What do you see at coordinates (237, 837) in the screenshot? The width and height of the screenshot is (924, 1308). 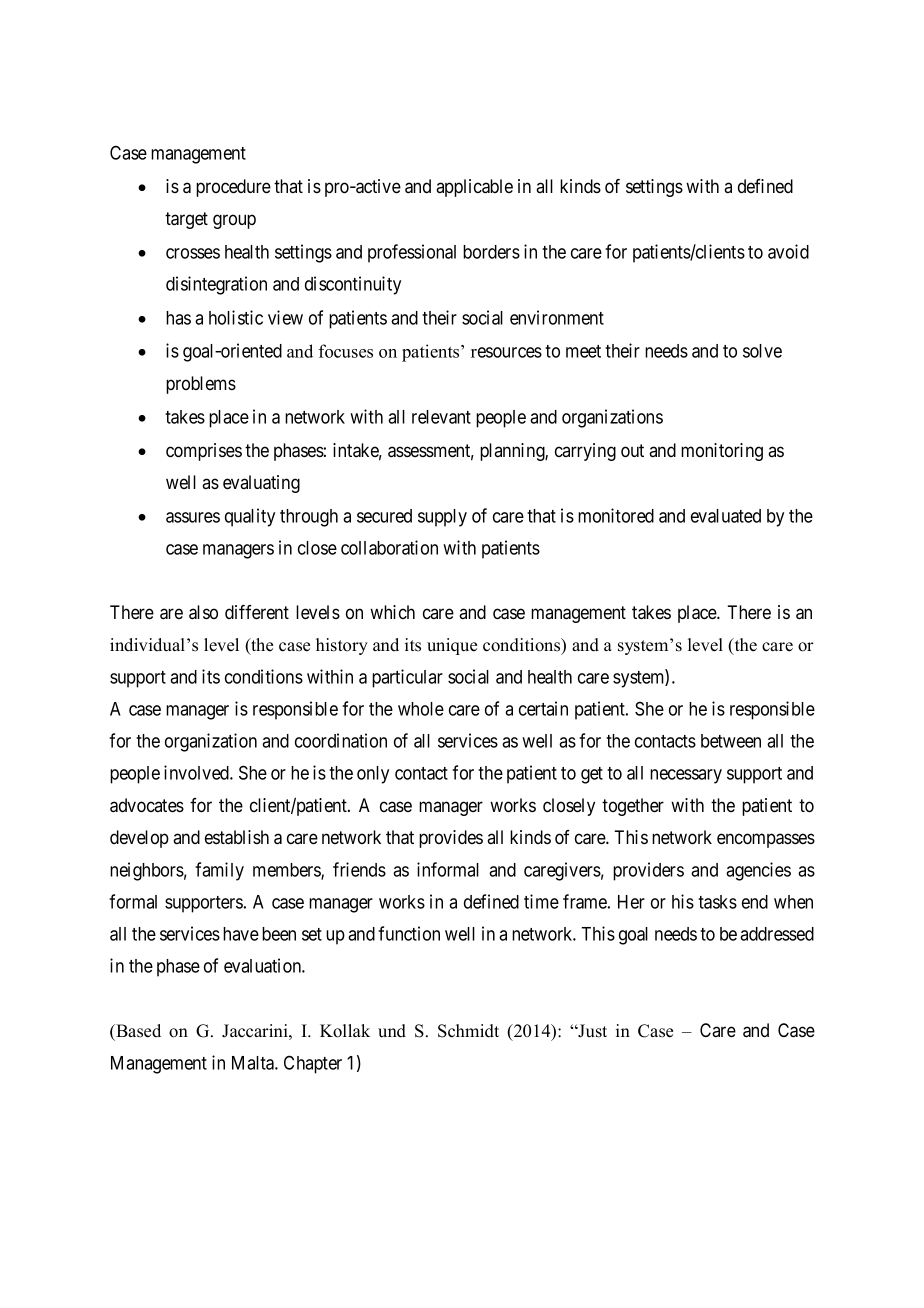 I see `establish` at bounding box center [237, 837].
